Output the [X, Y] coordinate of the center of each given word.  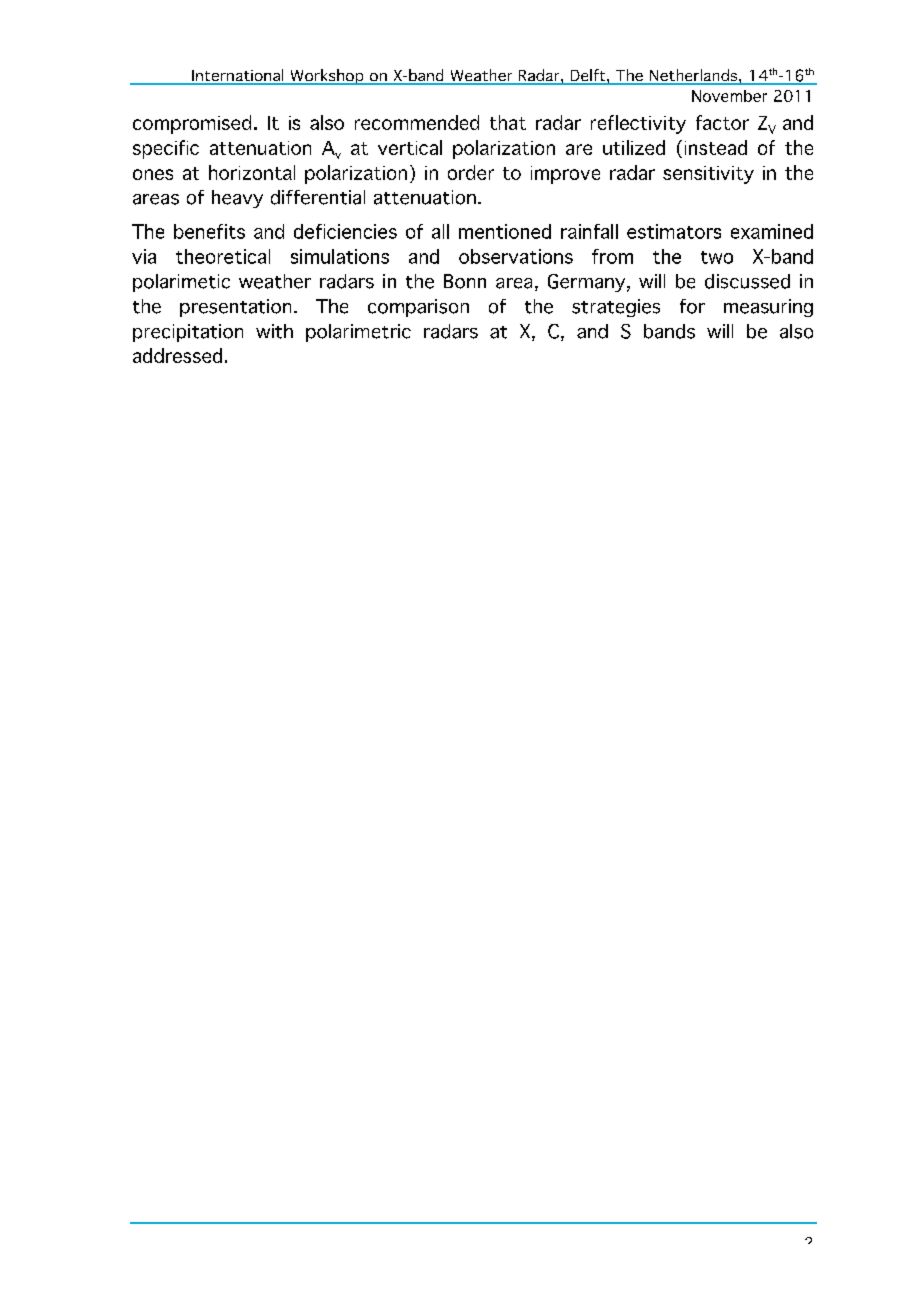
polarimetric [358, 333]
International [238, 76]
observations [516, 256]
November [729, 96]
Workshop [327, 77]
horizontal [252, 172]
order [471, 172]
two [717, 257]
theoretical [223, 256]
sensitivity [708, 175]
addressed [177, 355]
